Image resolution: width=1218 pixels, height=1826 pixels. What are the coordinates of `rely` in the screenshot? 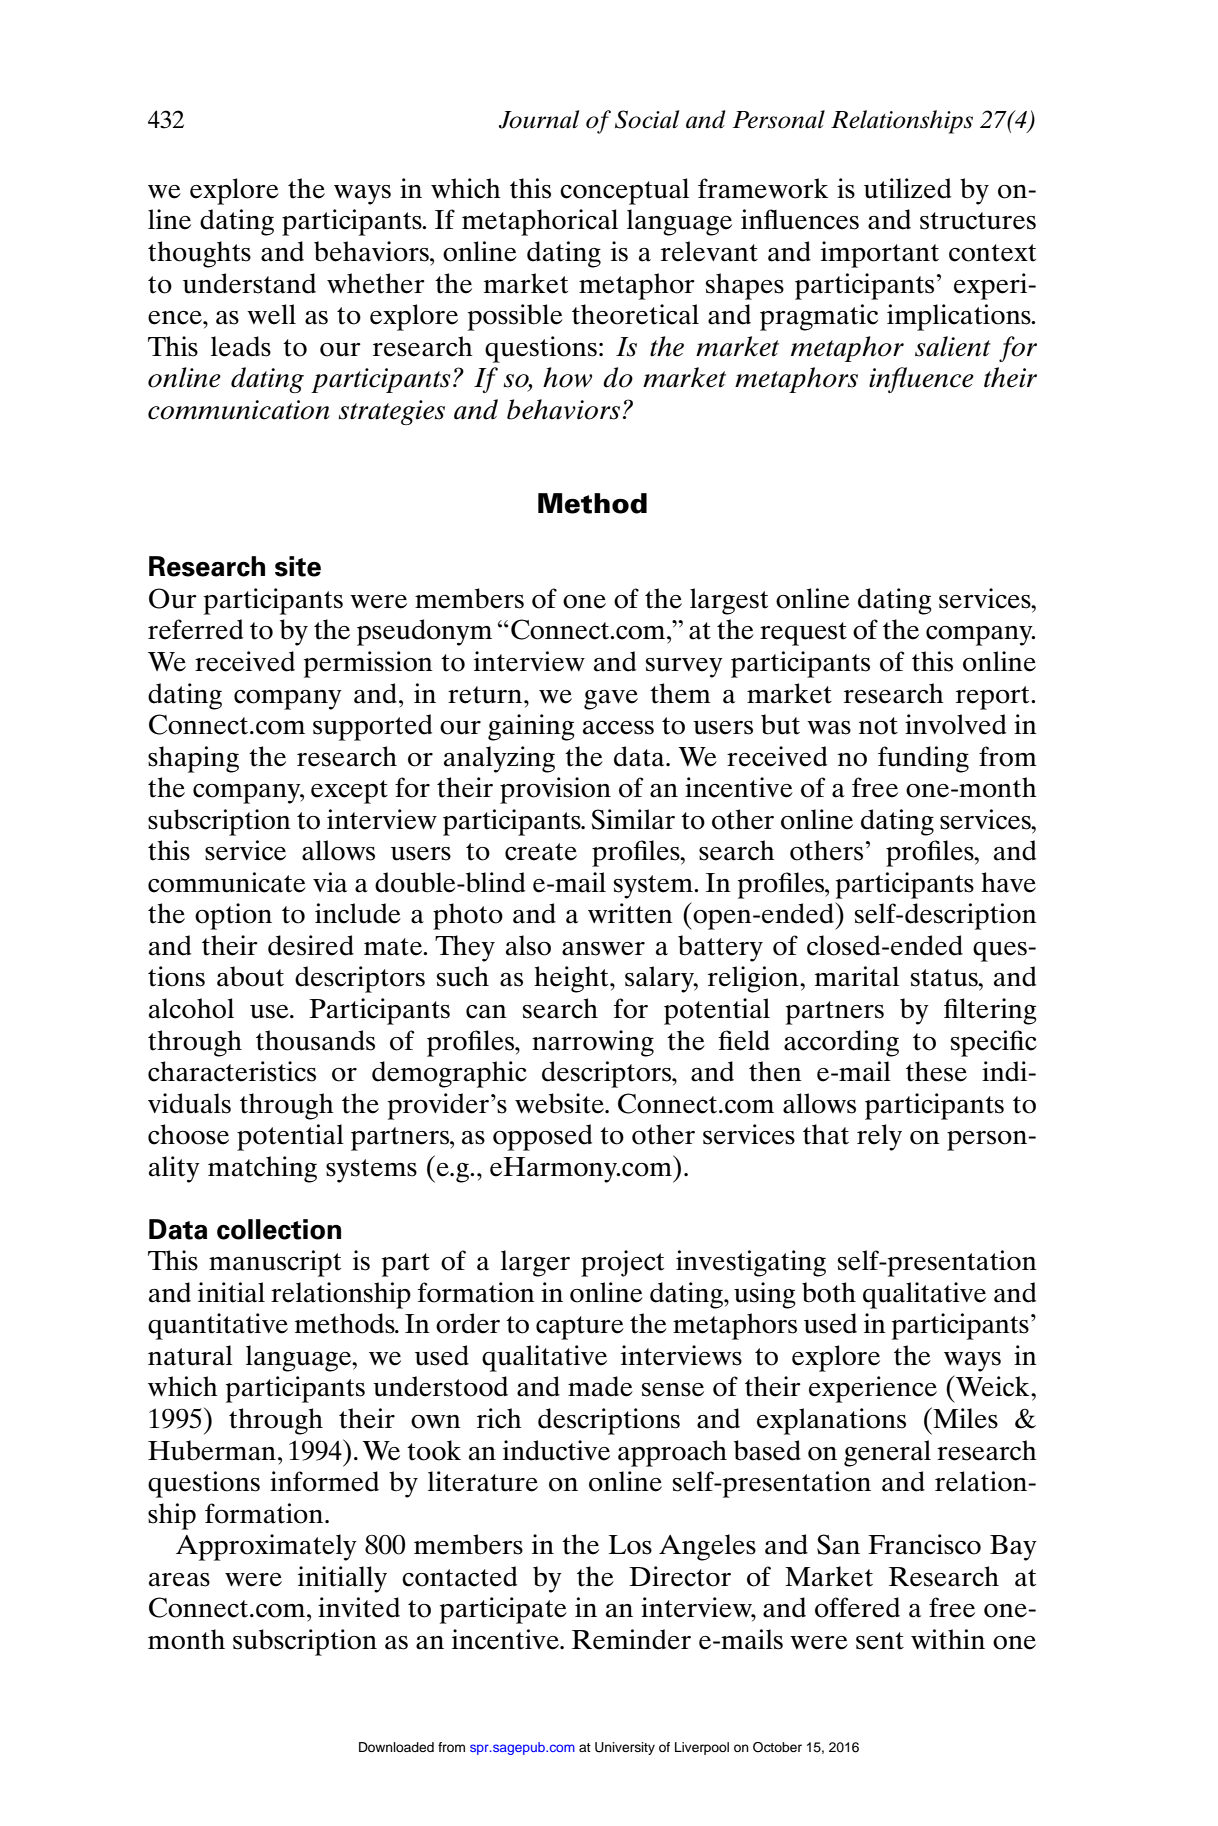 It's located at (879, 1137).
